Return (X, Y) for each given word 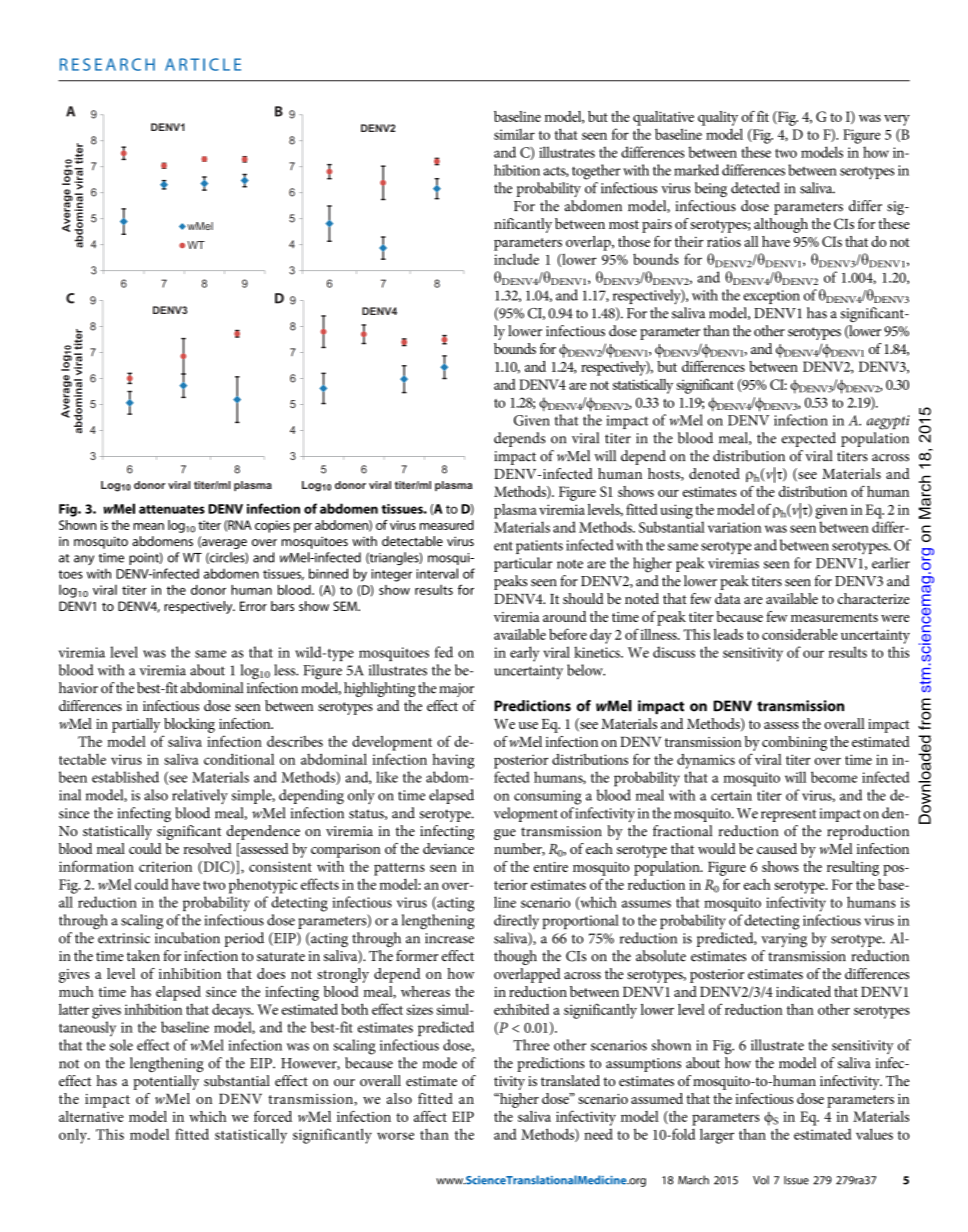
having (453, 761)
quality (718, 118)
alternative (91, 1116)
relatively (200, 796)
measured (447, 525)
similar (514, 134)
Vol (761, 1180)
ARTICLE (203, 64)
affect (430, 1116)
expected (809, 439)
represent (788, 815)
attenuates (172, 509)
